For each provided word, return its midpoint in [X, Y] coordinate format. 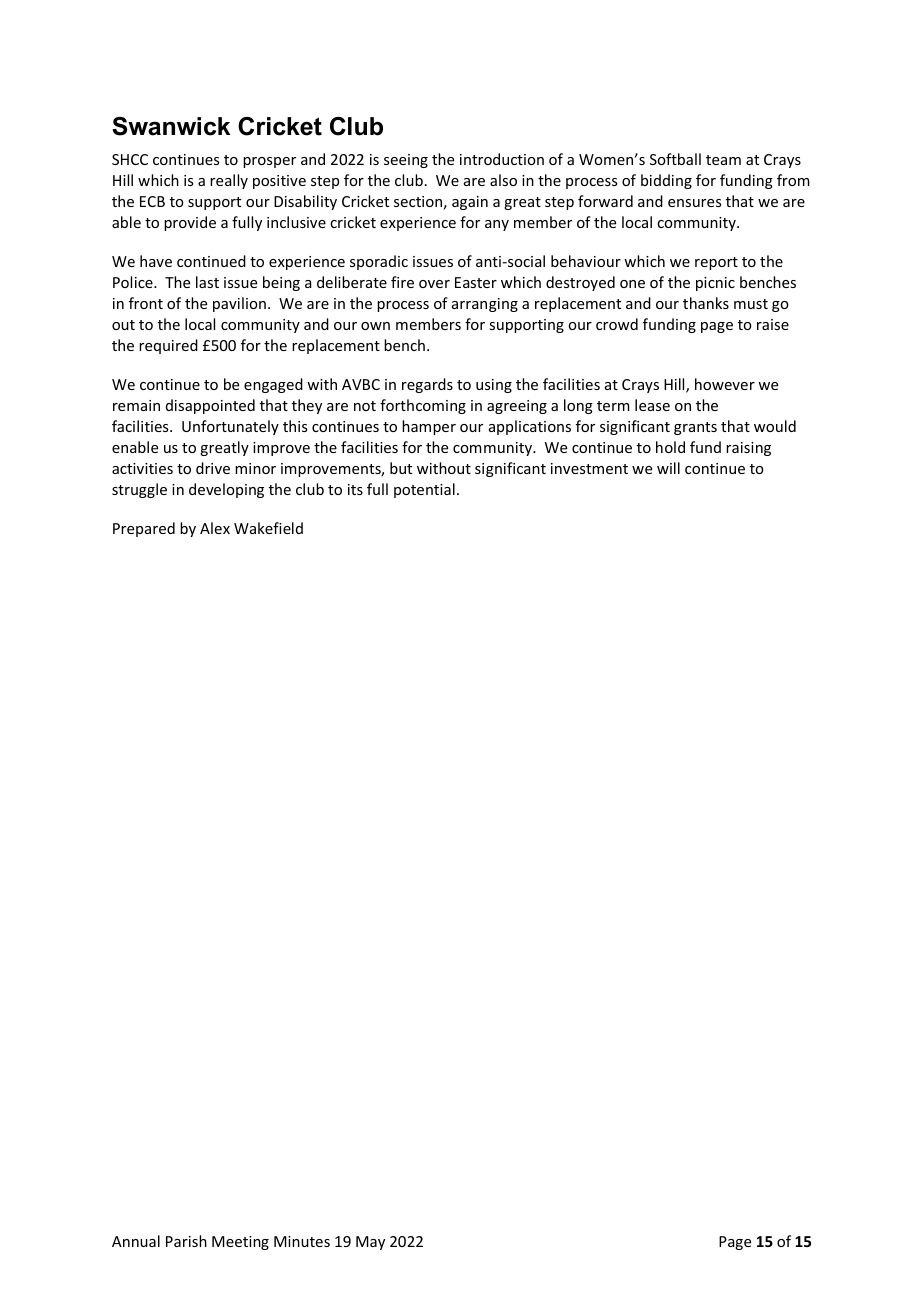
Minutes [302, 1241]
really [229, 181]
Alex [215, 528]
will [668, 468]
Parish [186, 1241]
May [370, 1243]
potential [424, 490]
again [470, 203]
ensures [694, 203]
